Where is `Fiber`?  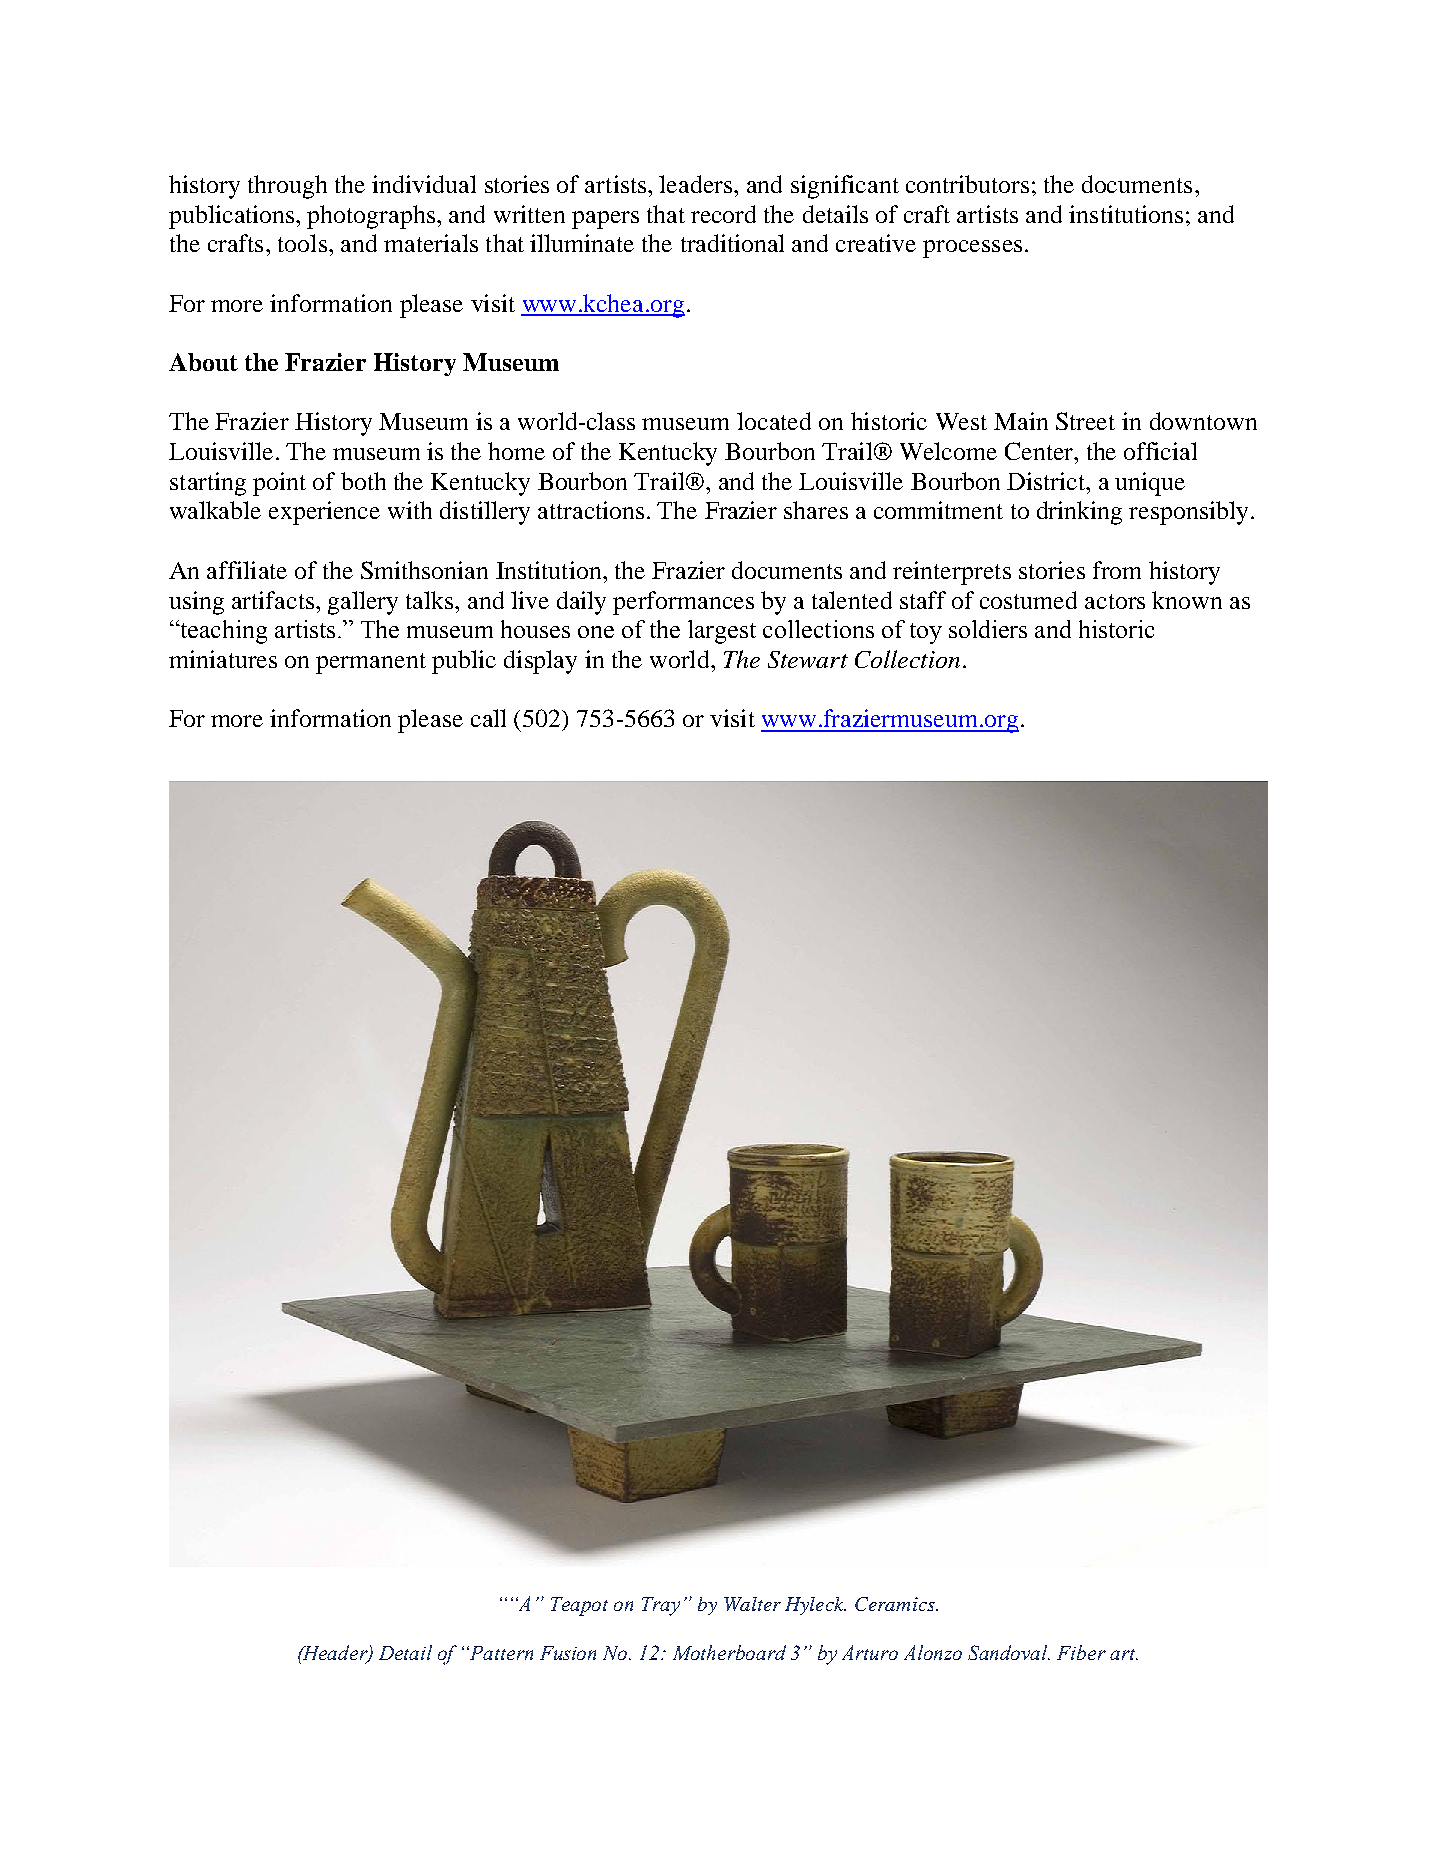 Fiber is located at coordinates (1081, 1652).
